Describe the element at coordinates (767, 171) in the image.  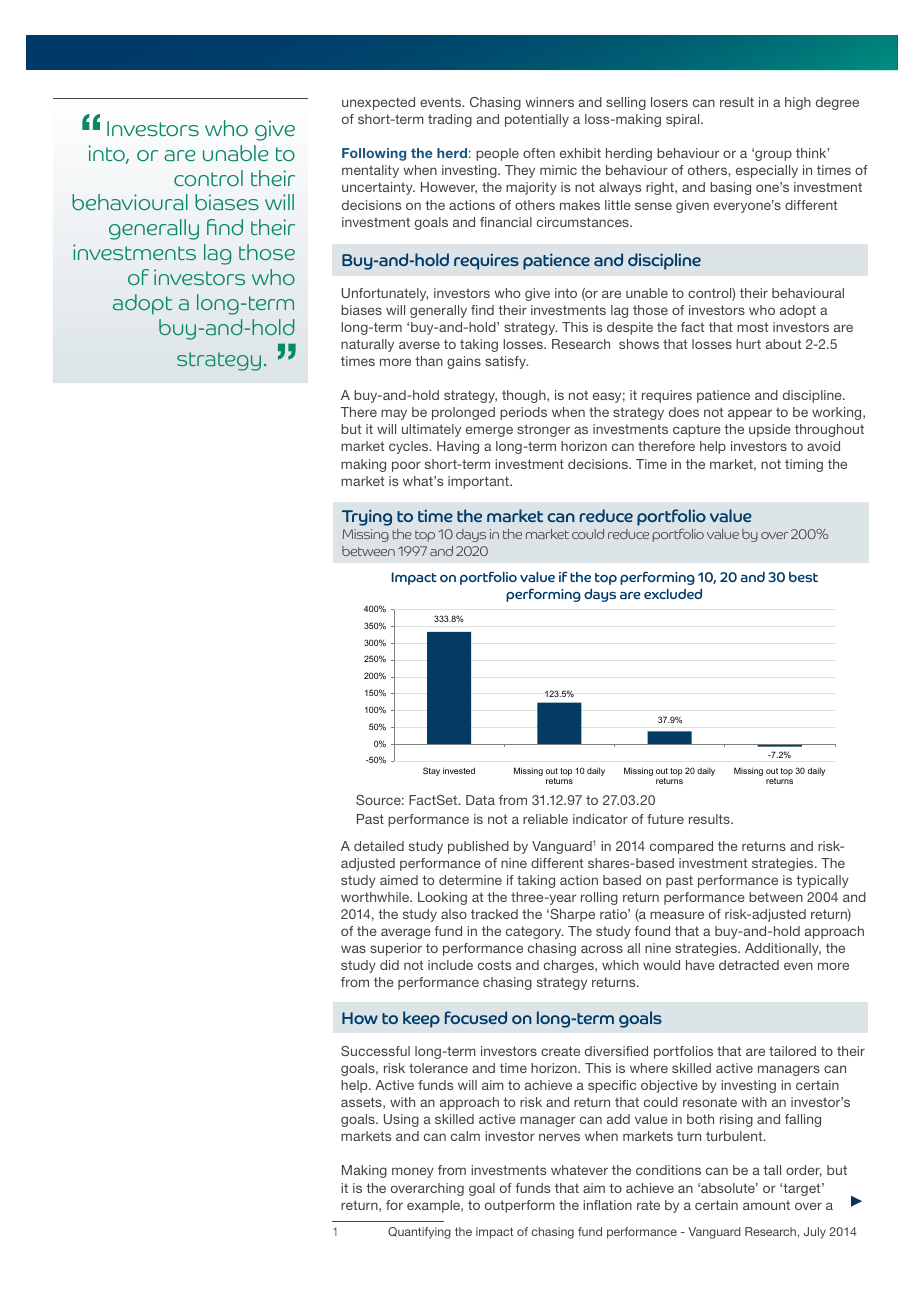
I see `especially` at that location.
